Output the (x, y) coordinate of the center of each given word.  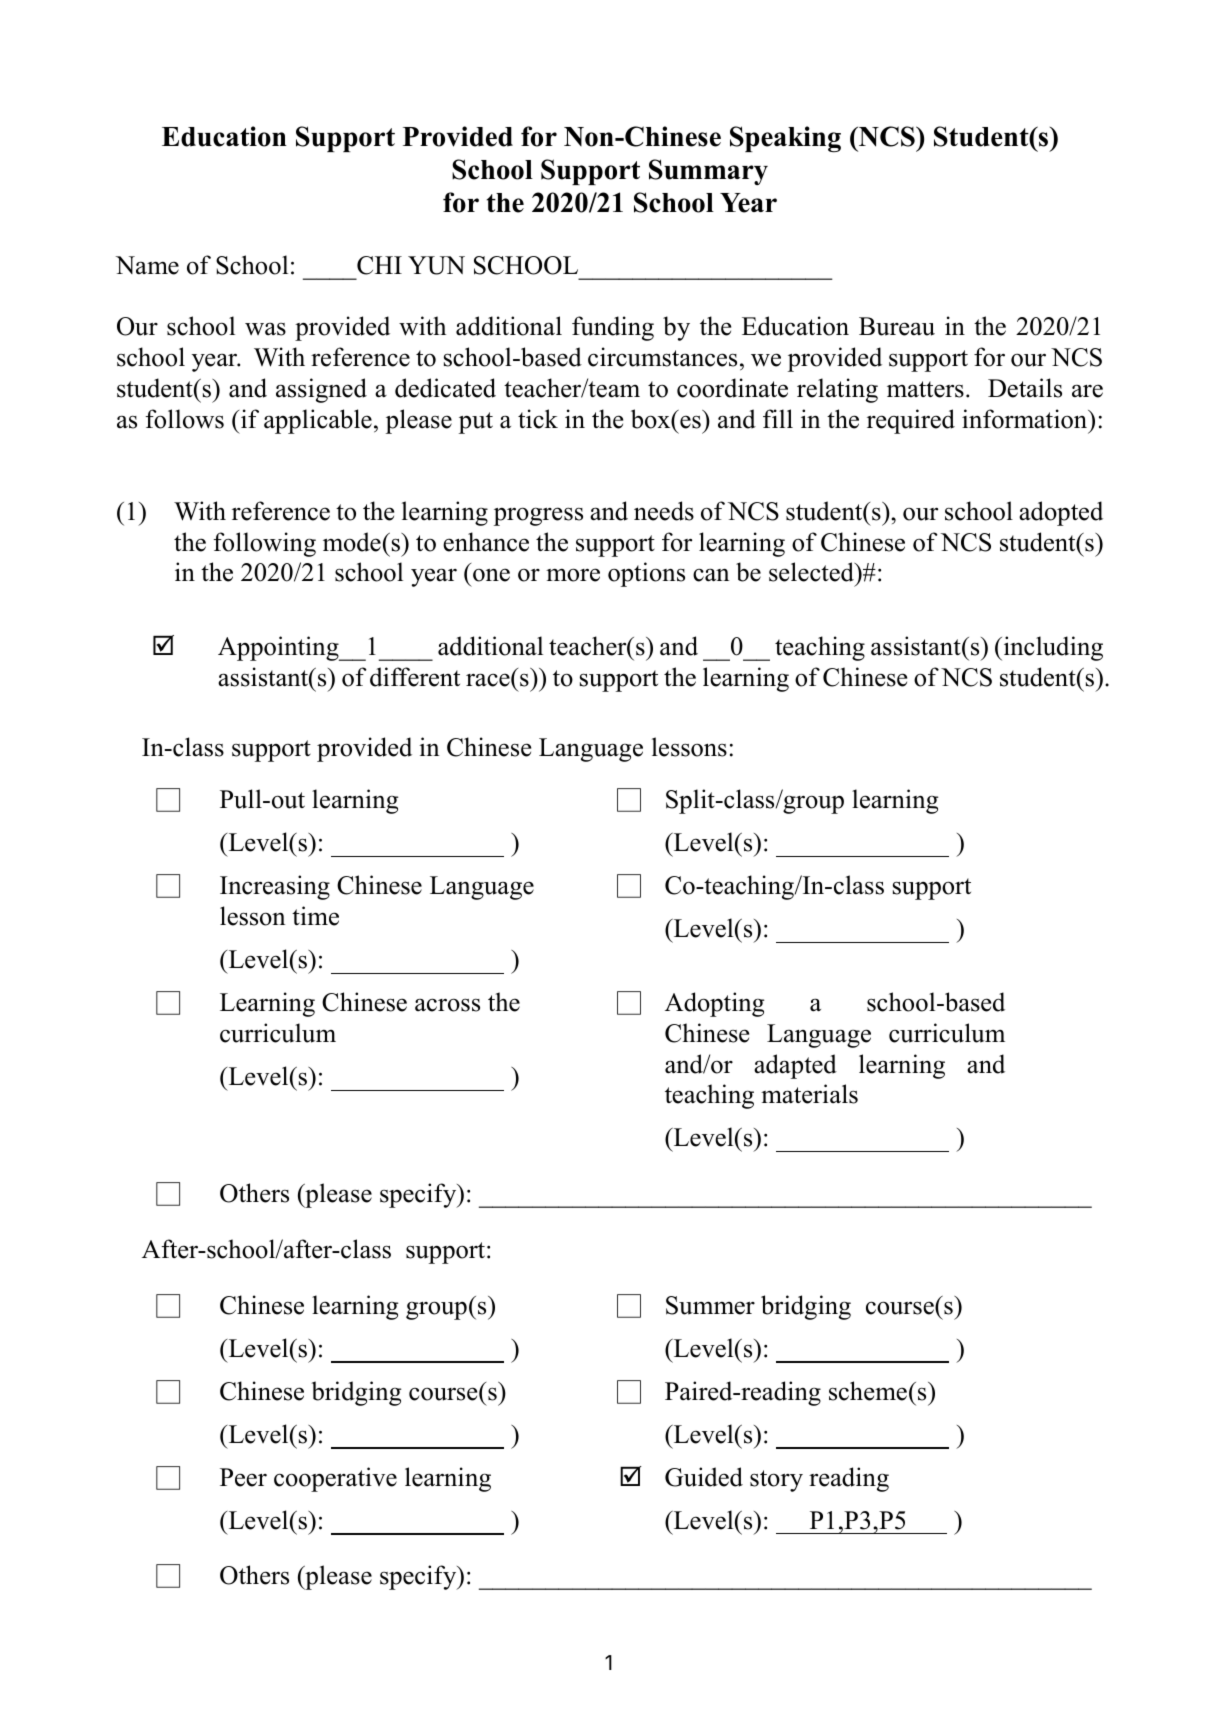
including (1052, 648)
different (415, 677)
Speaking (785, 139)
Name (147, 265)
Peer (243, 1477)
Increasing (275, 887)
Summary (708, 172)
